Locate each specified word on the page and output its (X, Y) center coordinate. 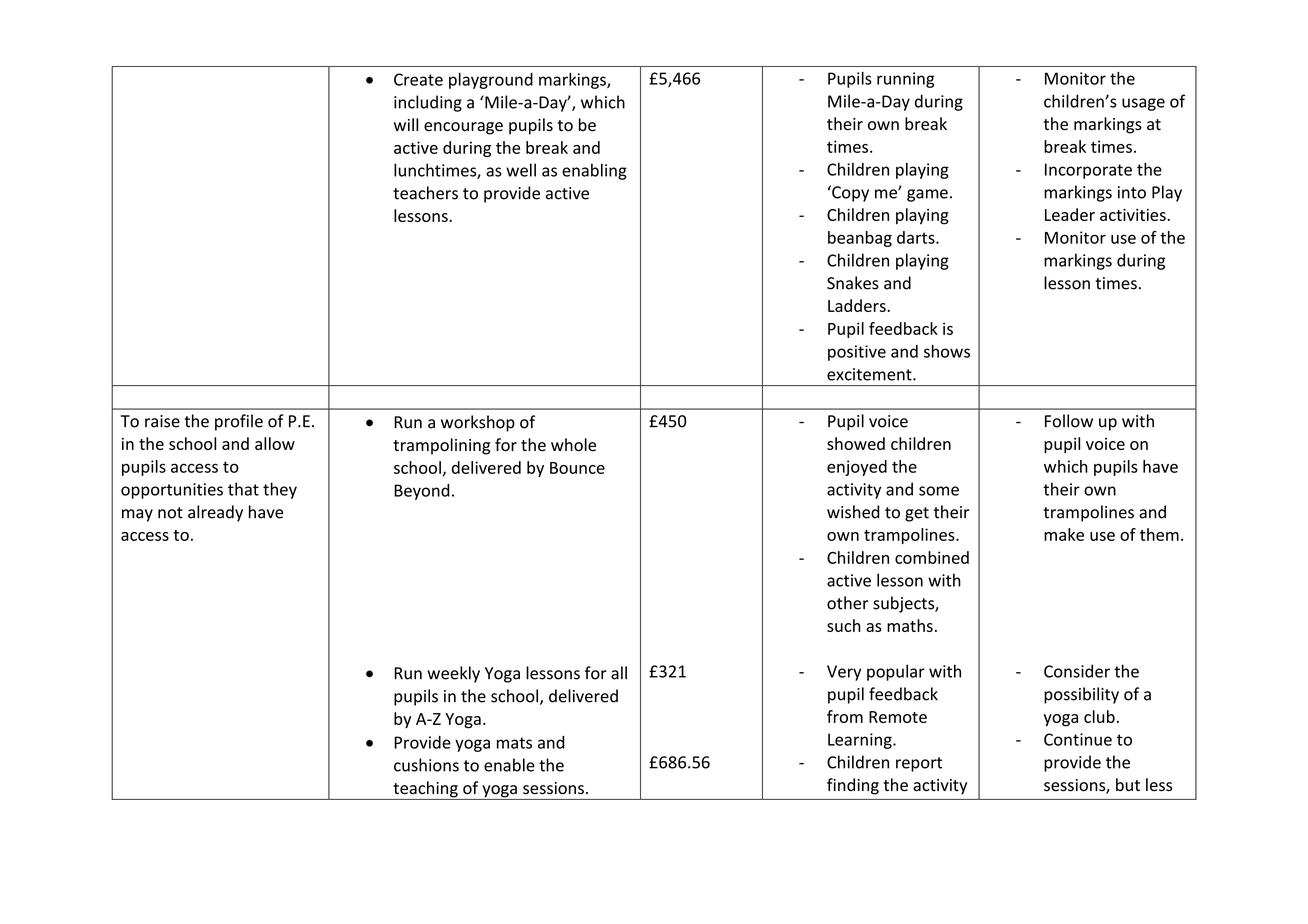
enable (509, 765)
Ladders (858, 305)
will (406, 124)
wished (853, 512)
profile (239, 422)
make (1064, 534)
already (215, 513)
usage (1143, 104)
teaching (425, 790)
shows (947, 351)
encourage (463, 128)
